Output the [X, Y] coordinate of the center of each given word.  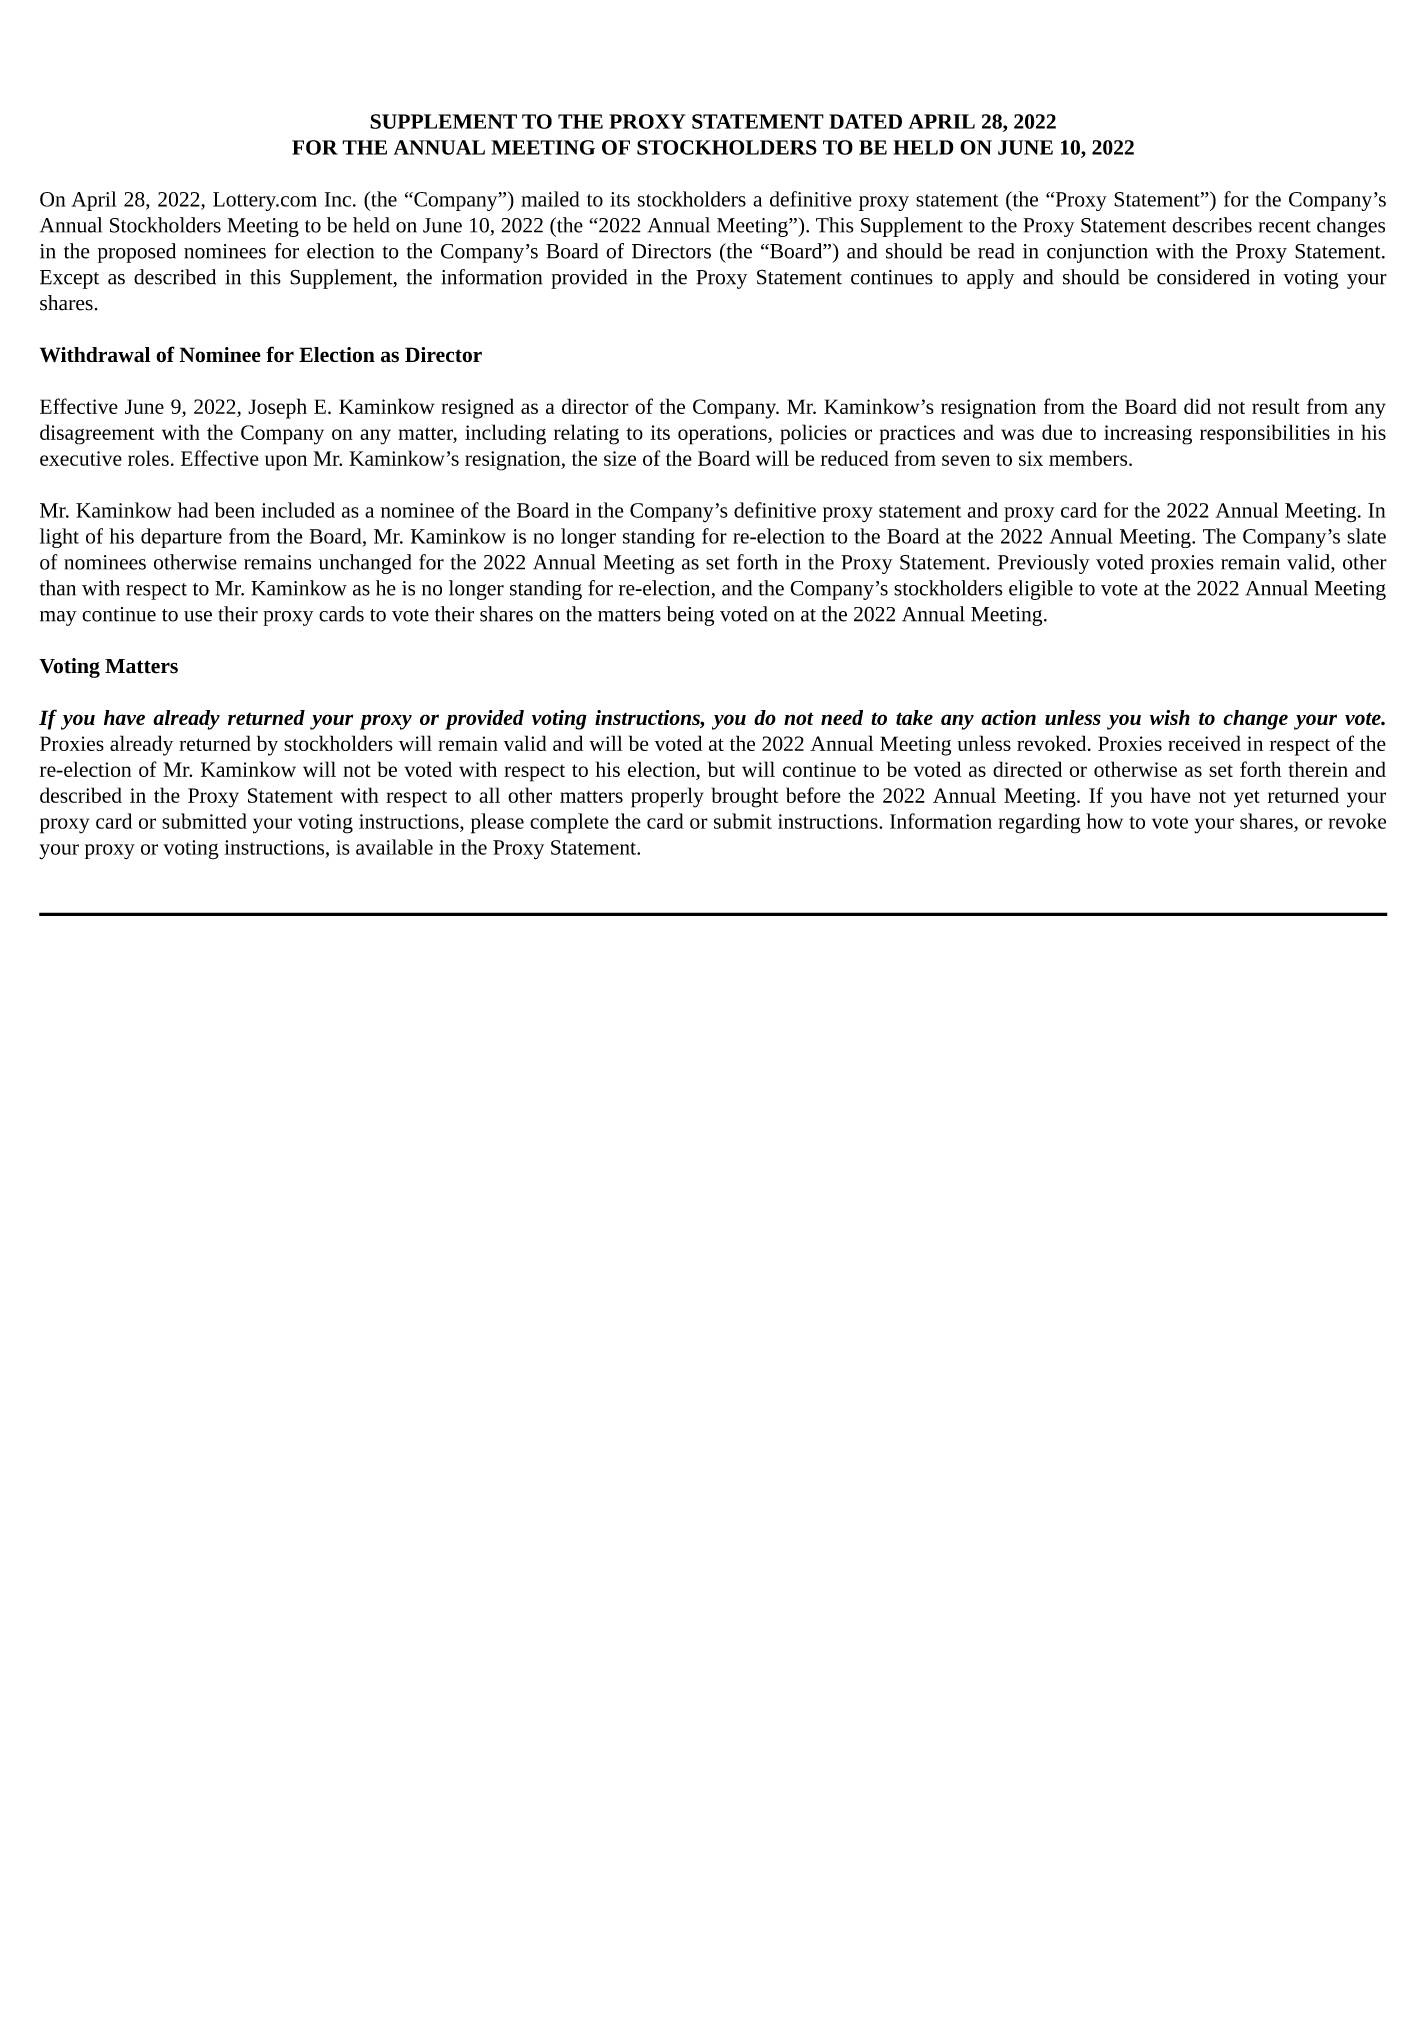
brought [745, 797]
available [394, 847]
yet [1247, 799]
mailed [550, 199]
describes [1212, 225]
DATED [865, 121]
